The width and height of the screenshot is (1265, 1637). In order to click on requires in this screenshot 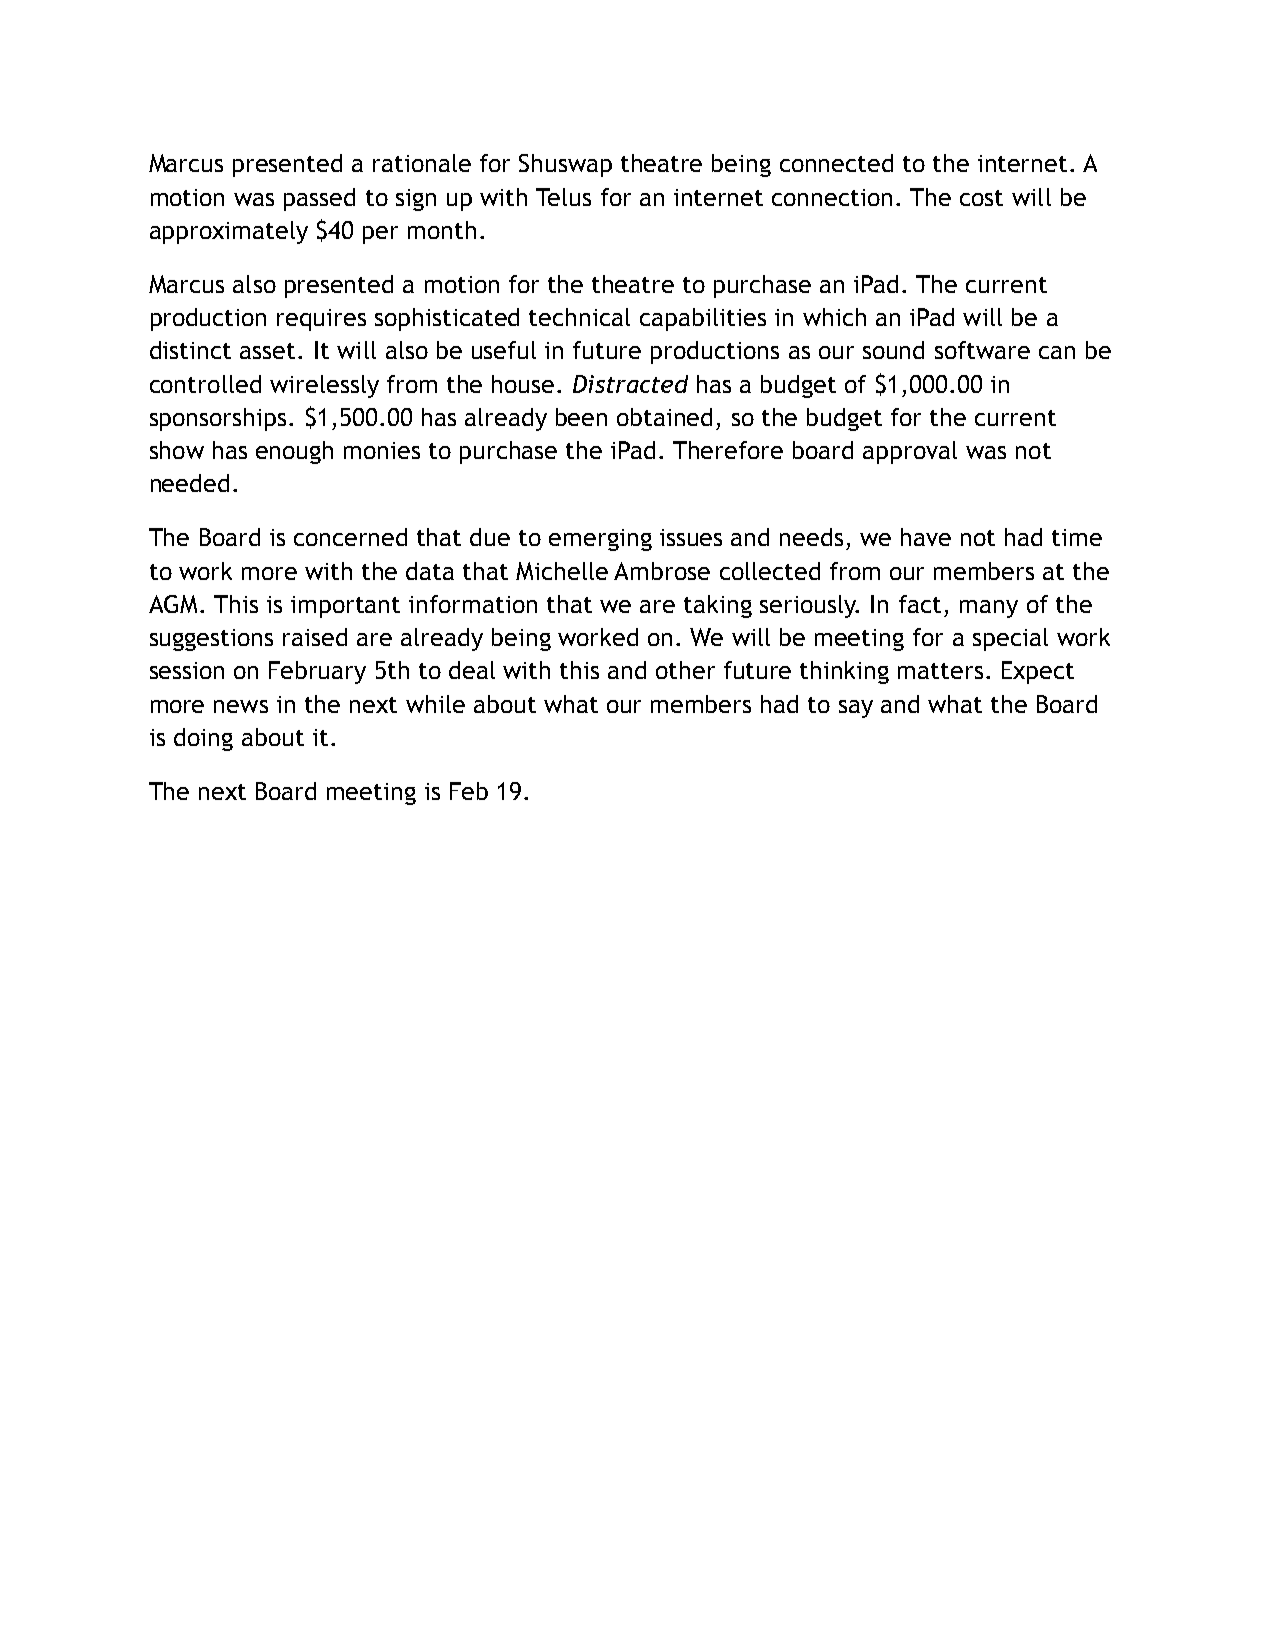, I will do `click(321, 320)`.
